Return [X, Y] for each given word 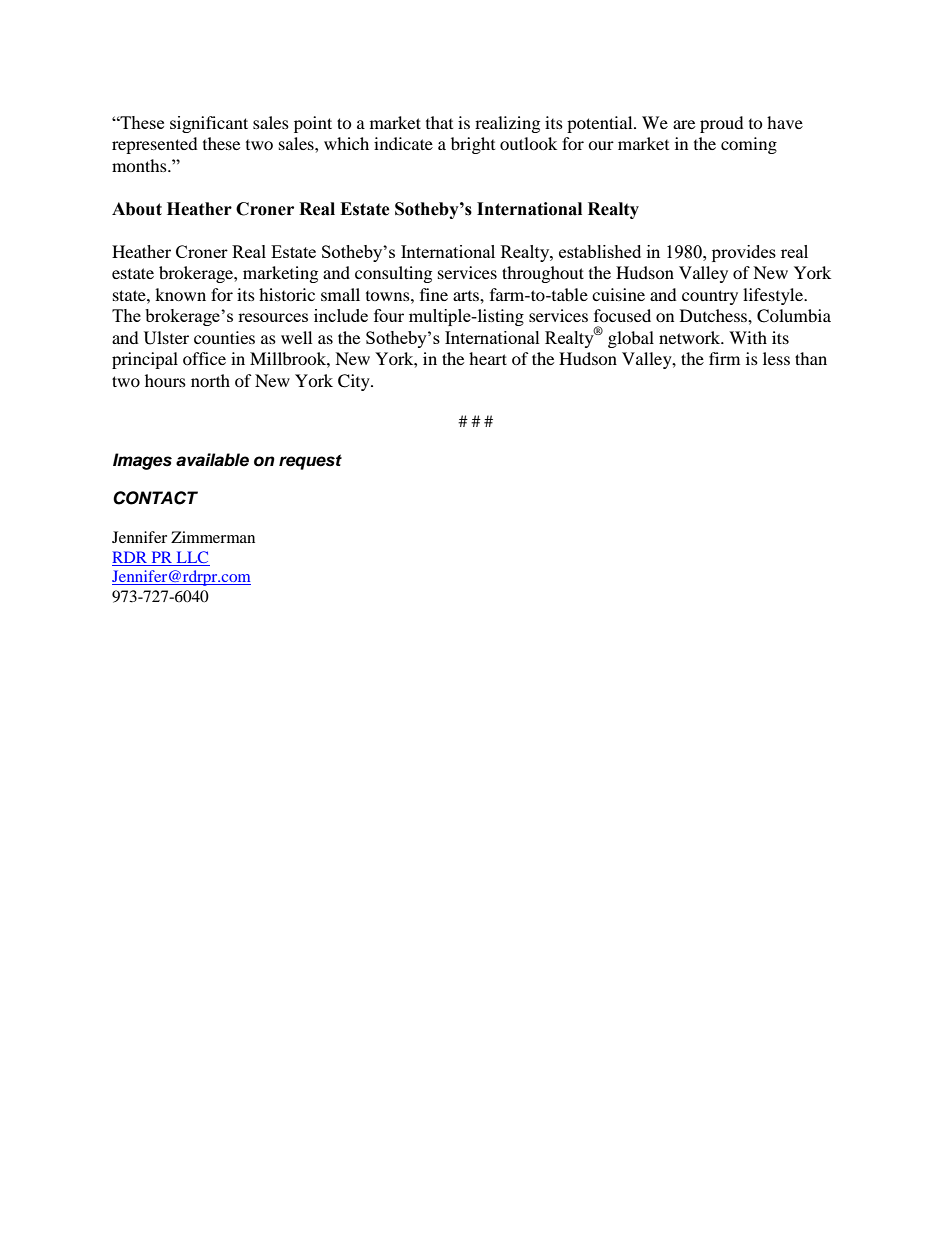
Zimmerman [213, 537]
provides [744, 253]
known [180, 294]
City [355, 382]
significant [209, 124]
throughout [543, 274]
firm [724, 358]
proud [722, 124]
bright [473, 145]
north [210, 380]
